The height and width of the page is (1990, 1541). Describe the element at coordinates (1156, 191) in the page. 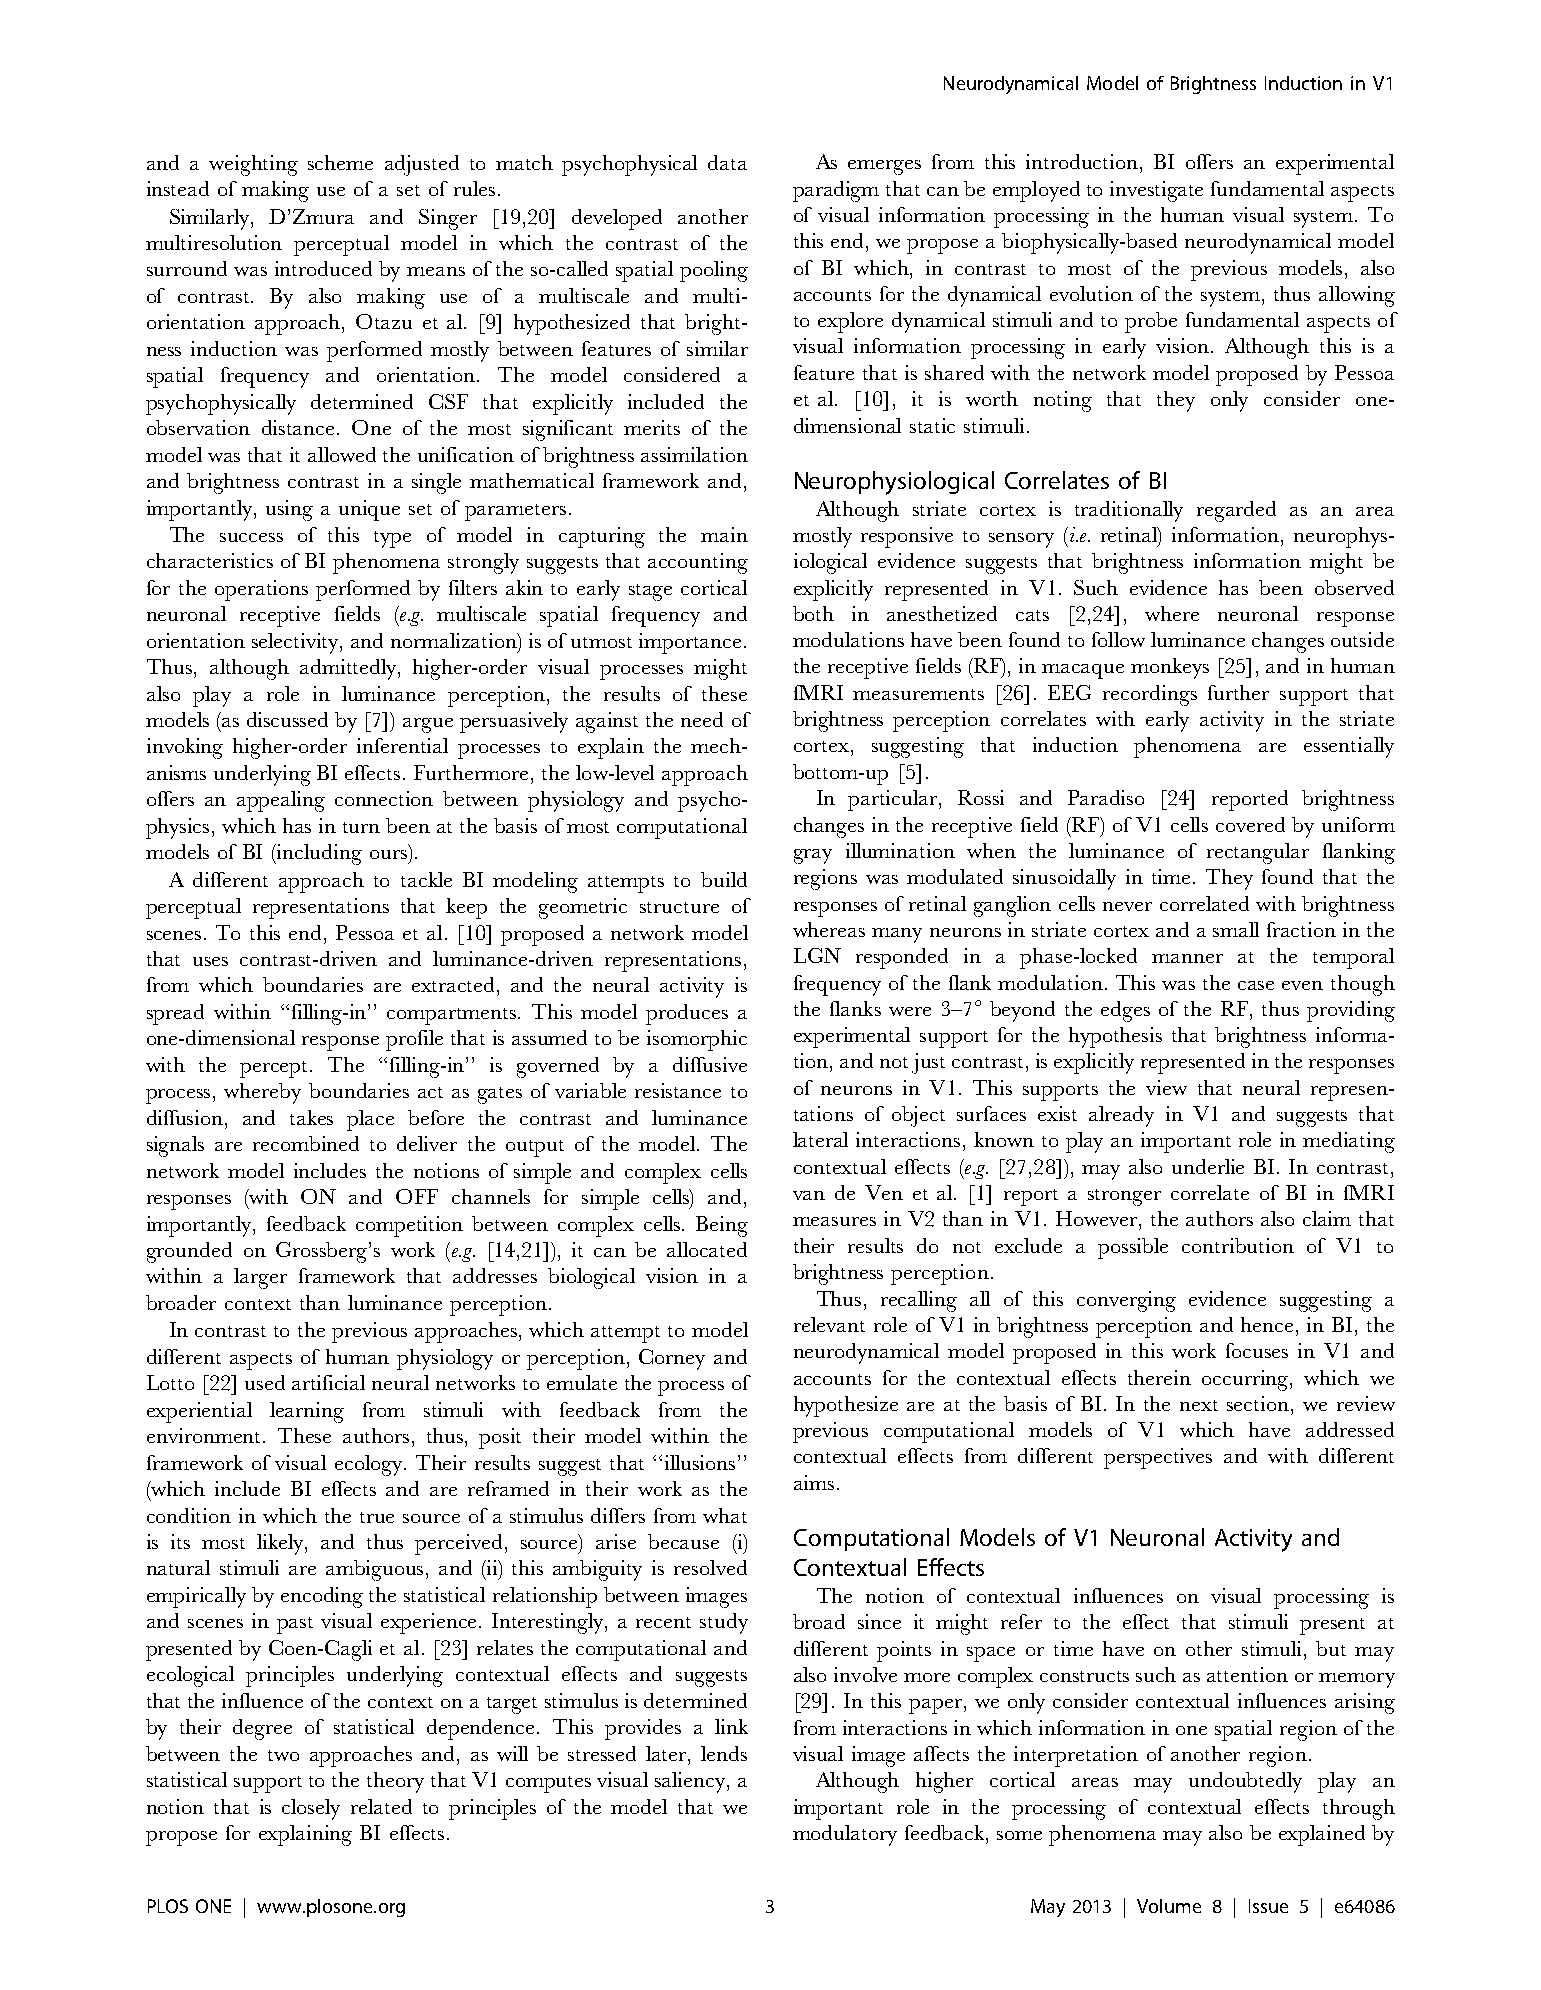

I see `investigate` at that location.
